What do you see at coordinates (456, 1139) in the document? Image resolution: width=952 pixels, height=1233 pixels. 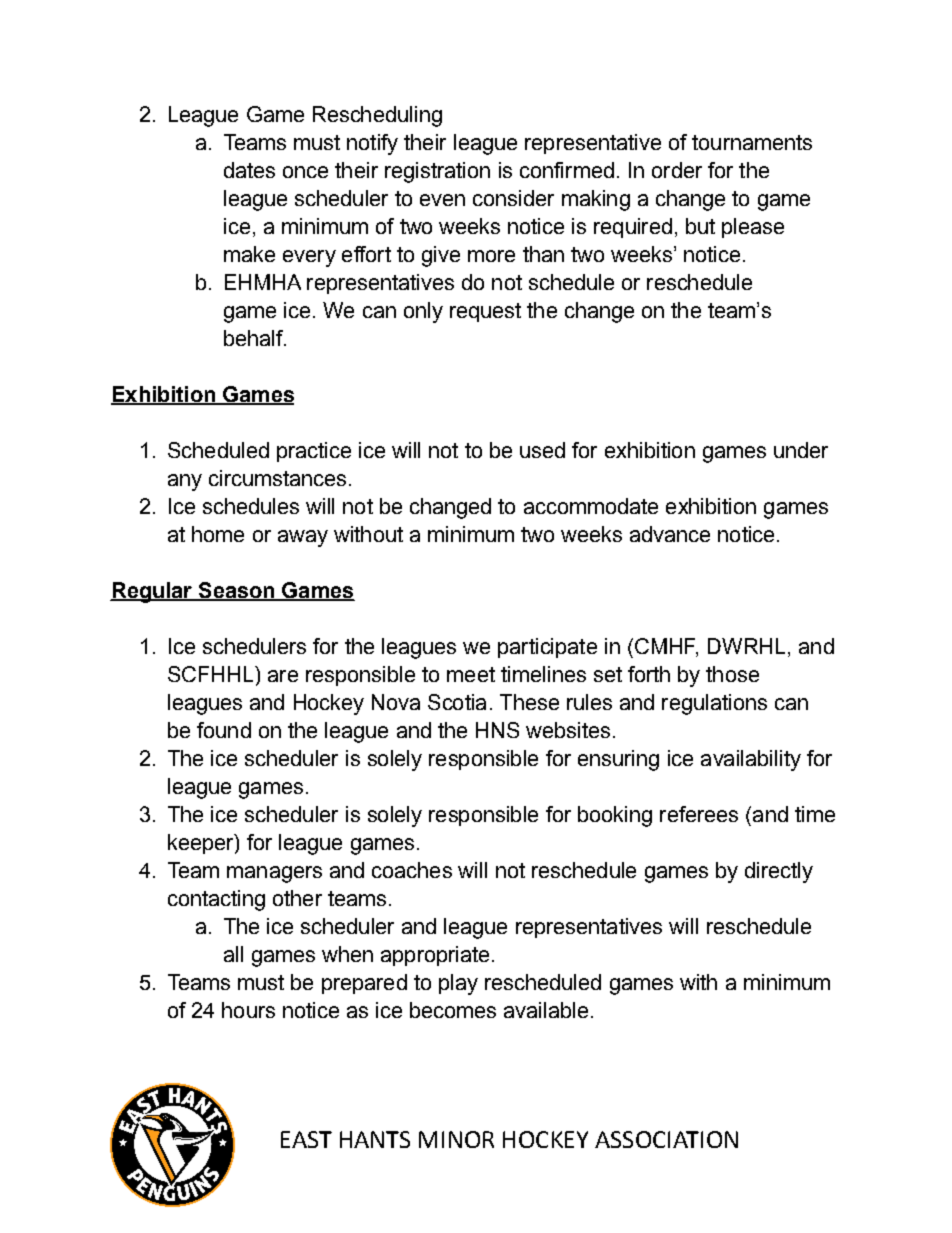 I see `MINOR` at bounding box center [456, 1139].
